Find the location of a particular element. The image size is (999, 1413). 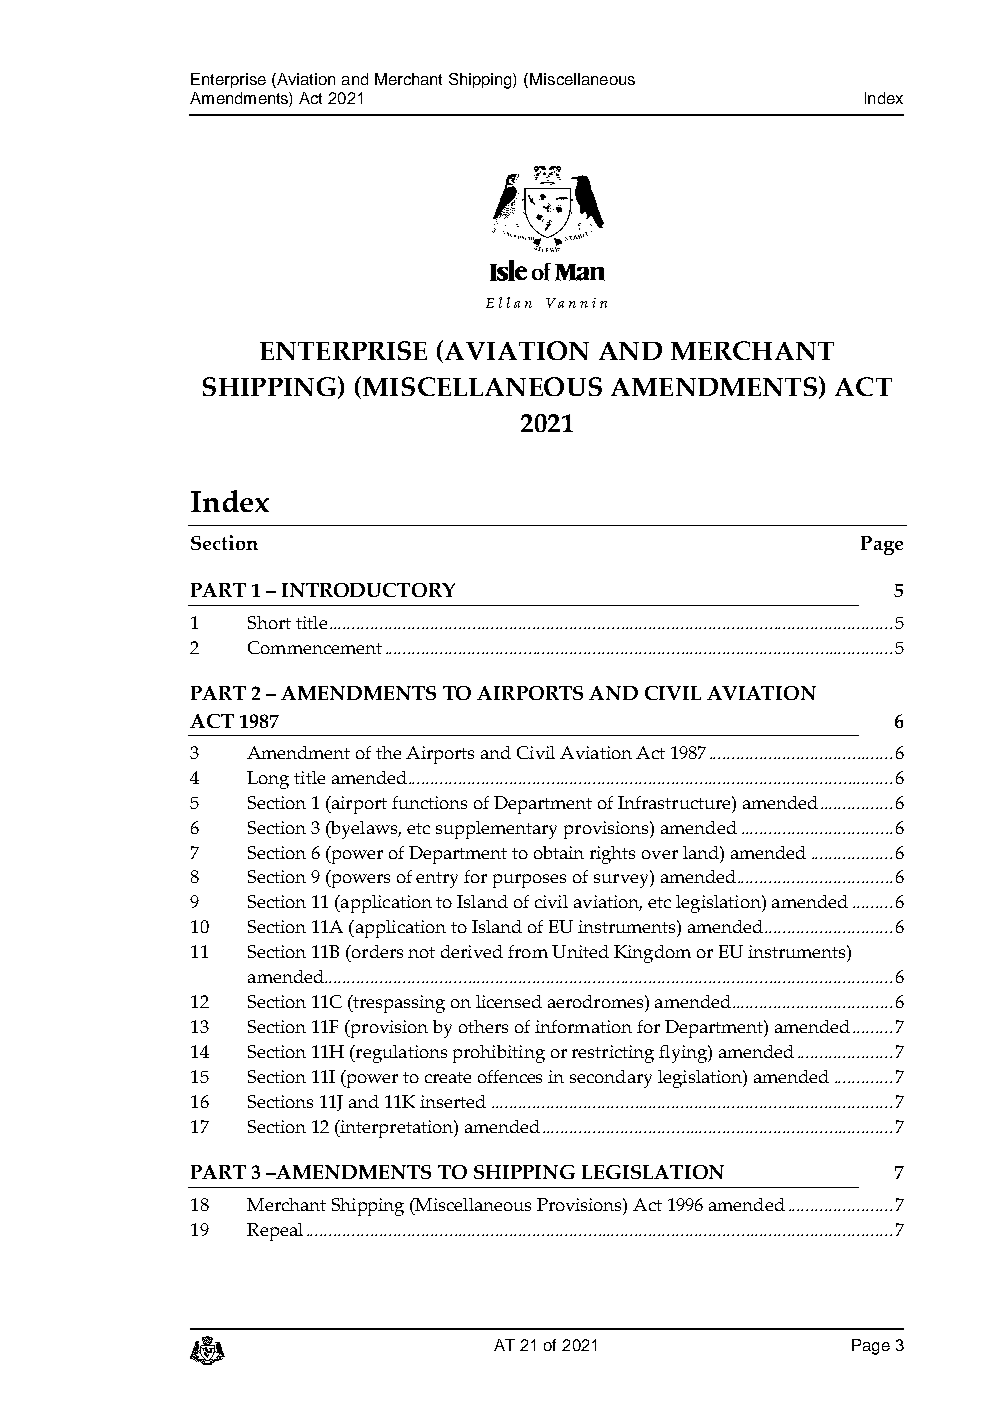

entry is located at coordinates (437, 880).
